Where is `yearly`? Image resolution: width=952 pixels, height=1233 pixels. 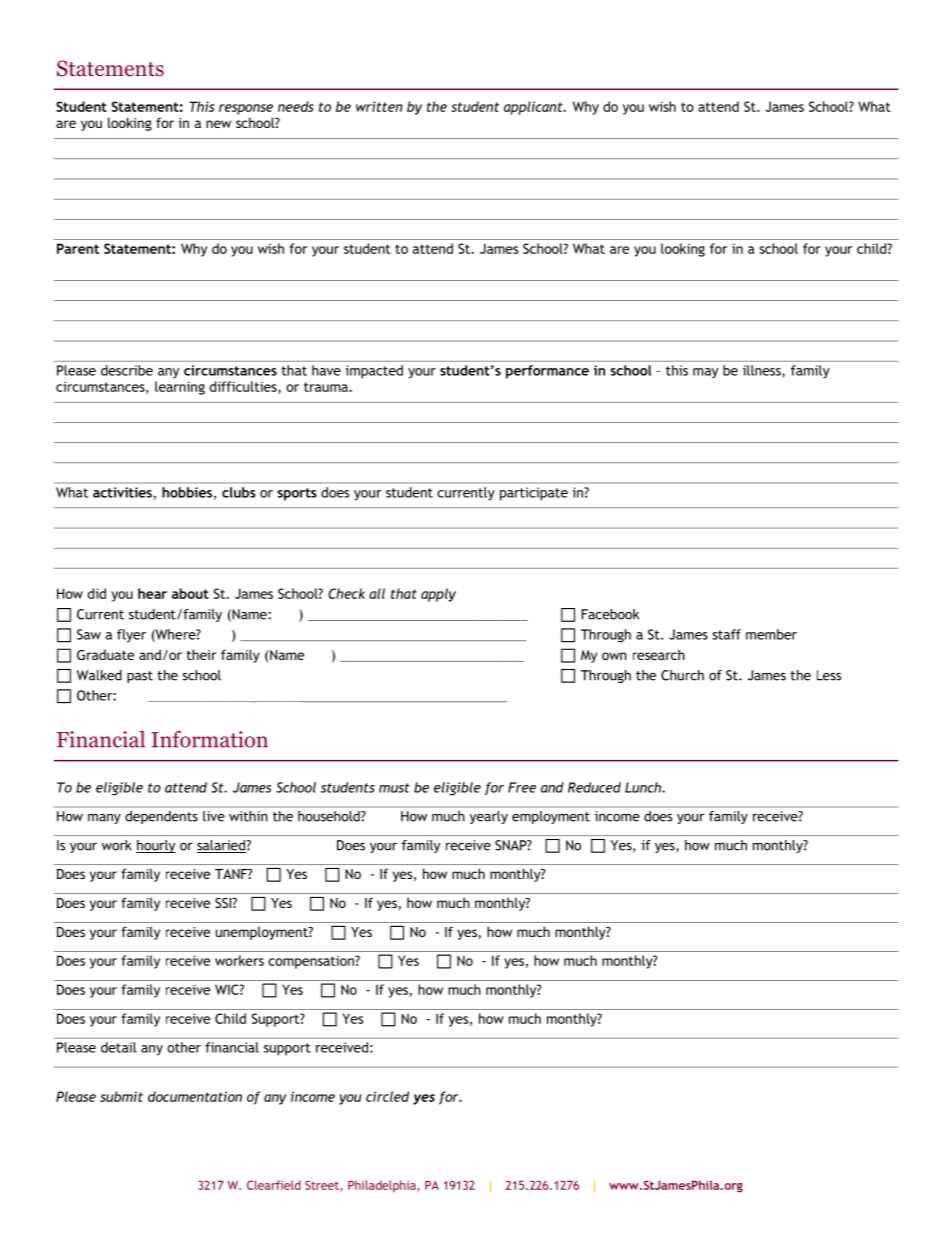
yearly is located at coordinates (489, 817).
